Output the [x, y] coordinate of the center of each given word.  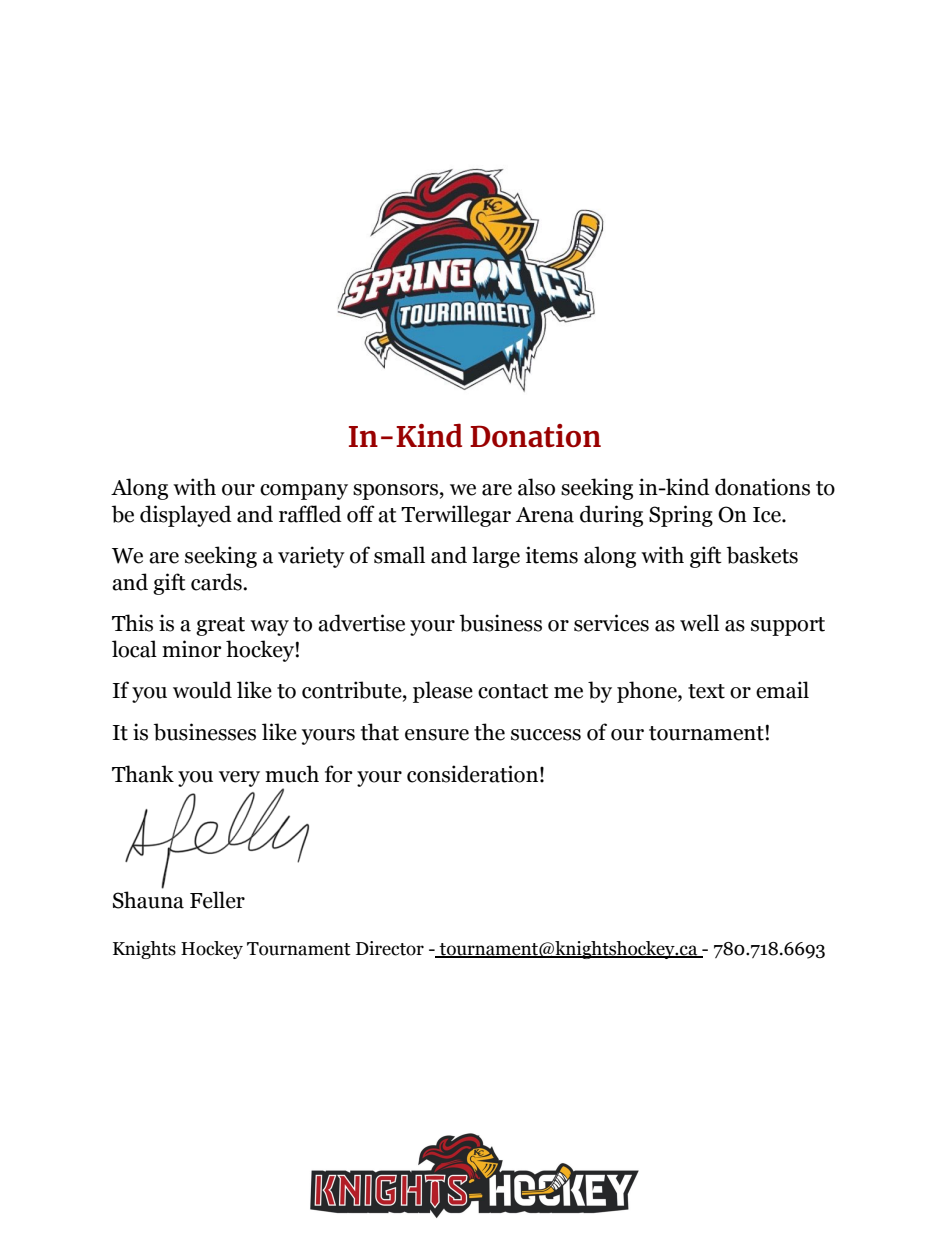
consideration [472, 774]
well [699, 623]
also [536, 487]
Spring [681, 516]
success [546, 735]
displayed [186, 516]
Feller [217, 900]
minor [192, 649]
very [239, 779]
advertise [361, 623]
